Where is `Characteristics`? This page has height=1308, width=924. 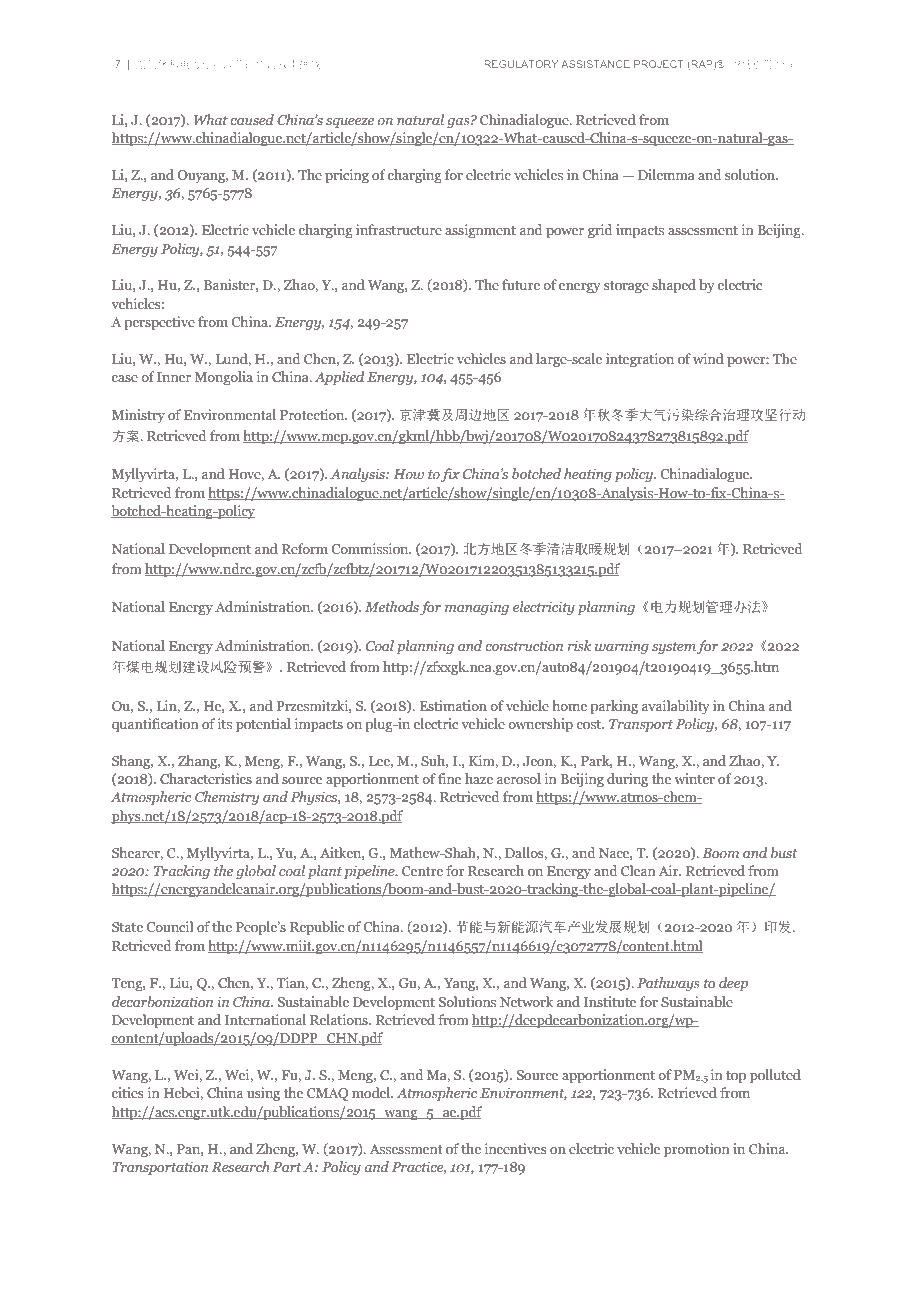
Characteristics is located at coordinates (206, 778).
